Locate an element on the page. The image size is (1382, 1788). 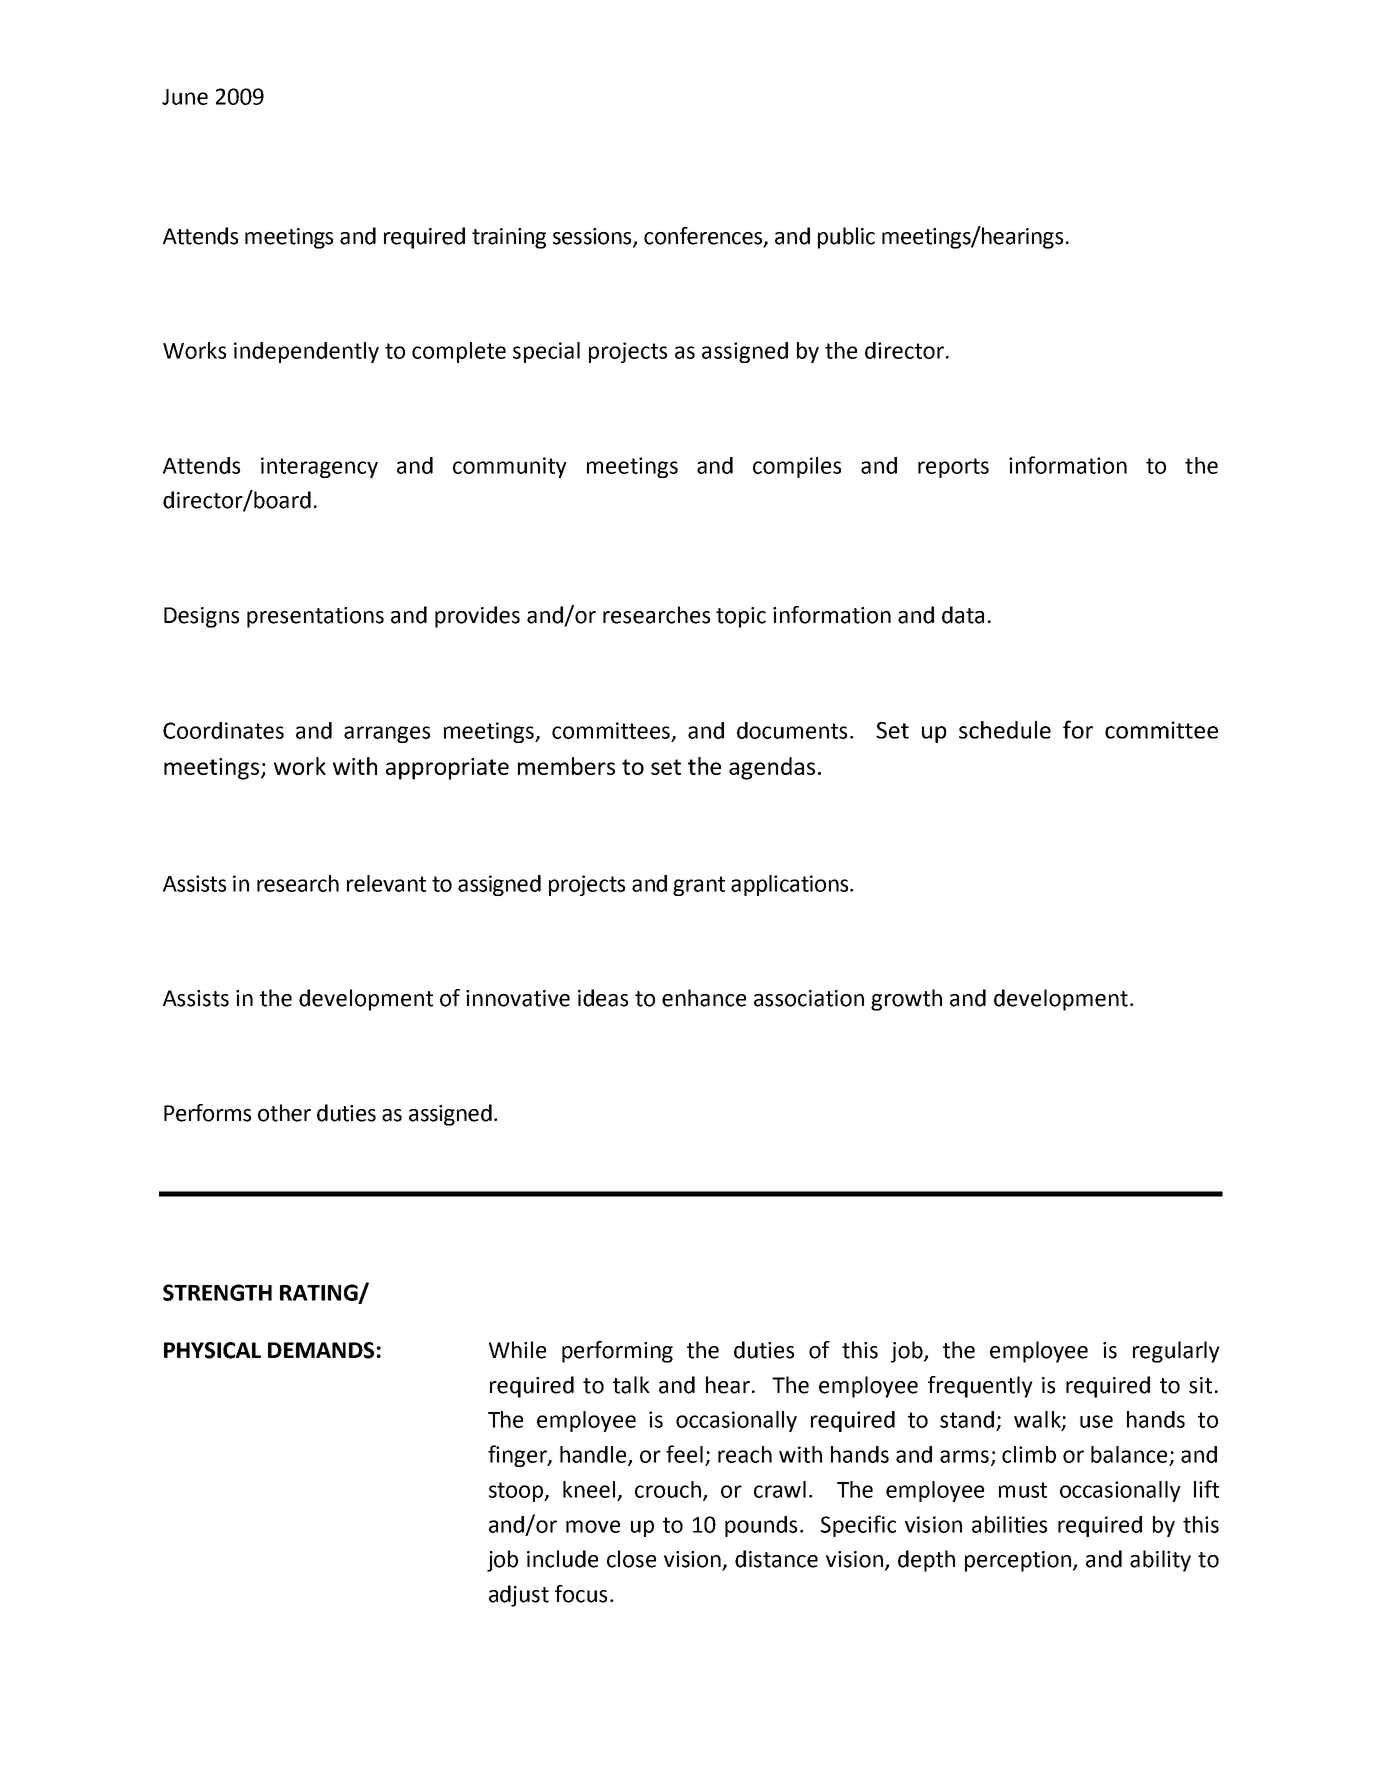
June is located at coordinates (185, 97).
